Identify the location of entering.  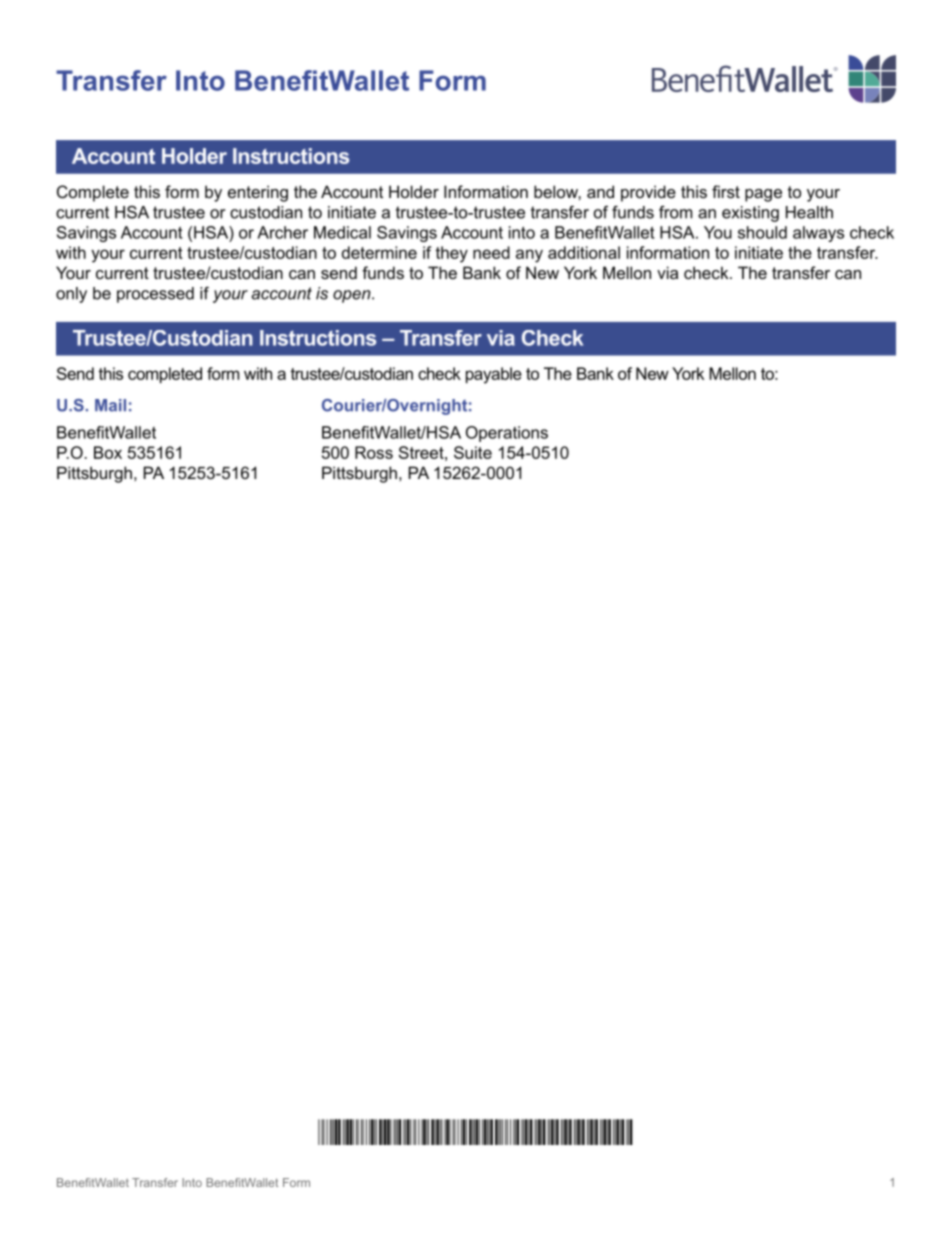
(258, 193).
